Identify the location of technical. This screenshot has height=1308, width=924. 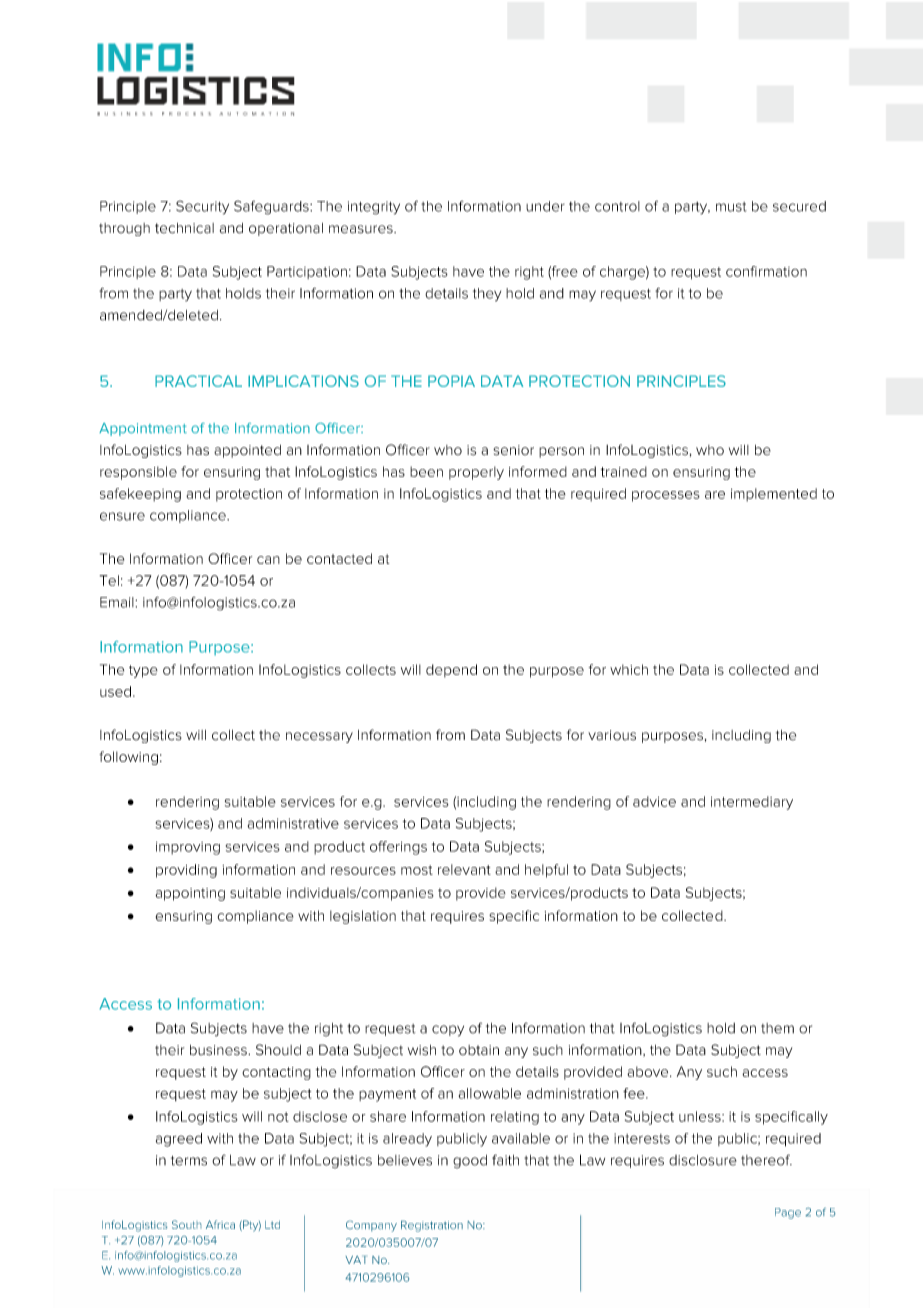
(184, 228).
